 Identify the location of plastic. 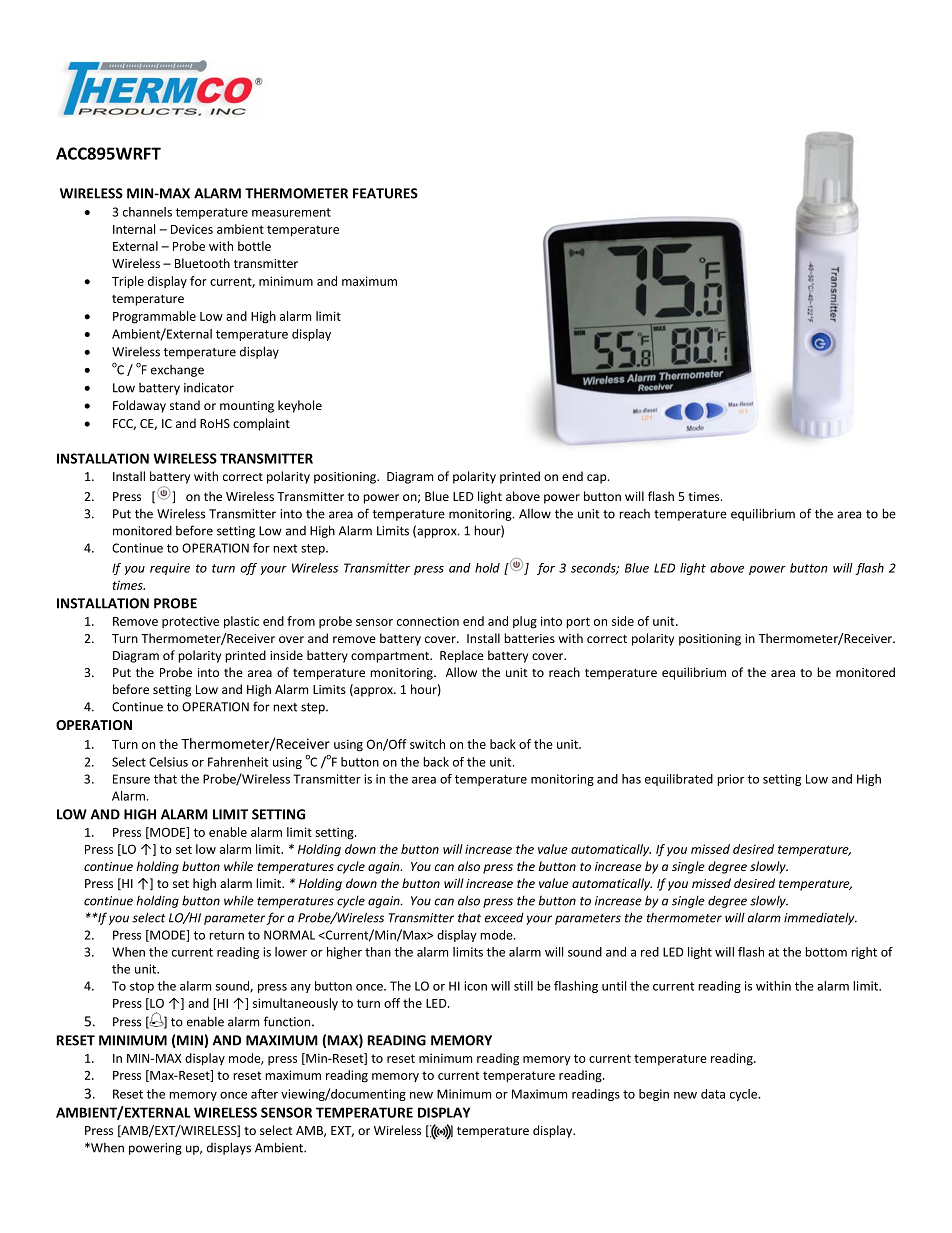
(241, 622).
